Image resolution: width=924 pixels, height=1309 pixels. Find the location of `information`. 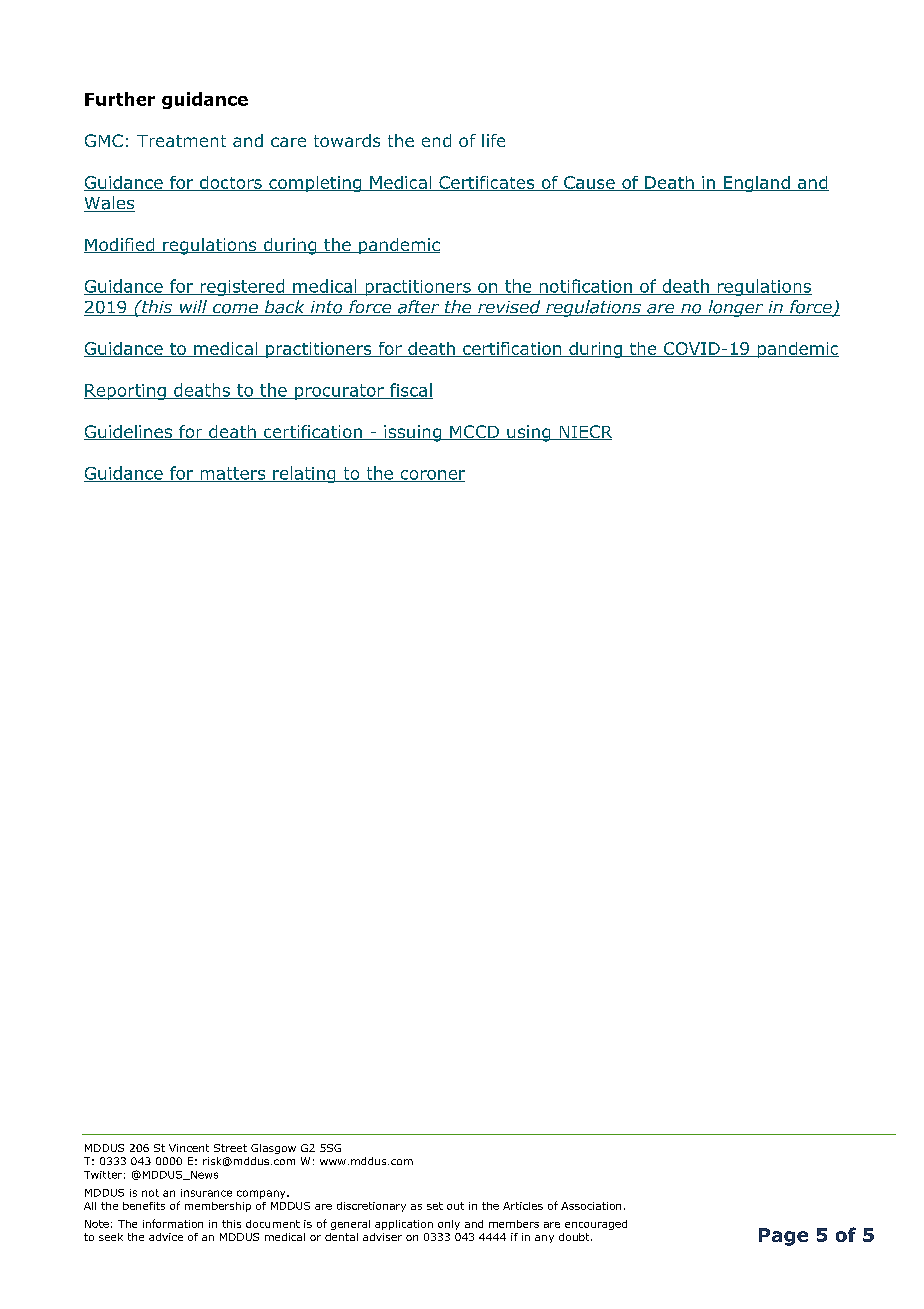

information is located at coordinates (173, 1223).
